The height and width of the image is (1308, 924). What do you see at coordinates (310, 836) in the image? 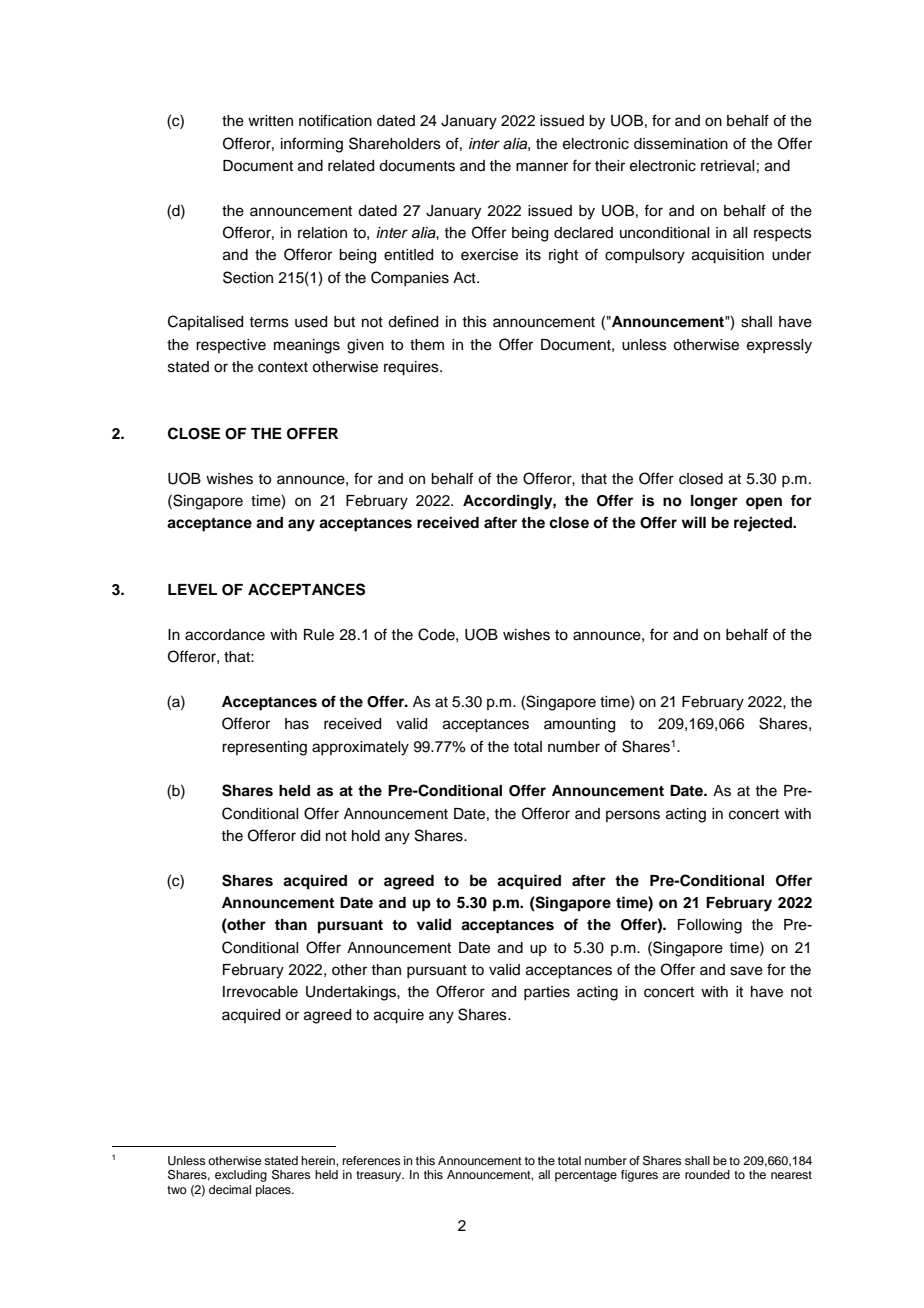
I see `did` at bounding box center [310, 836].
